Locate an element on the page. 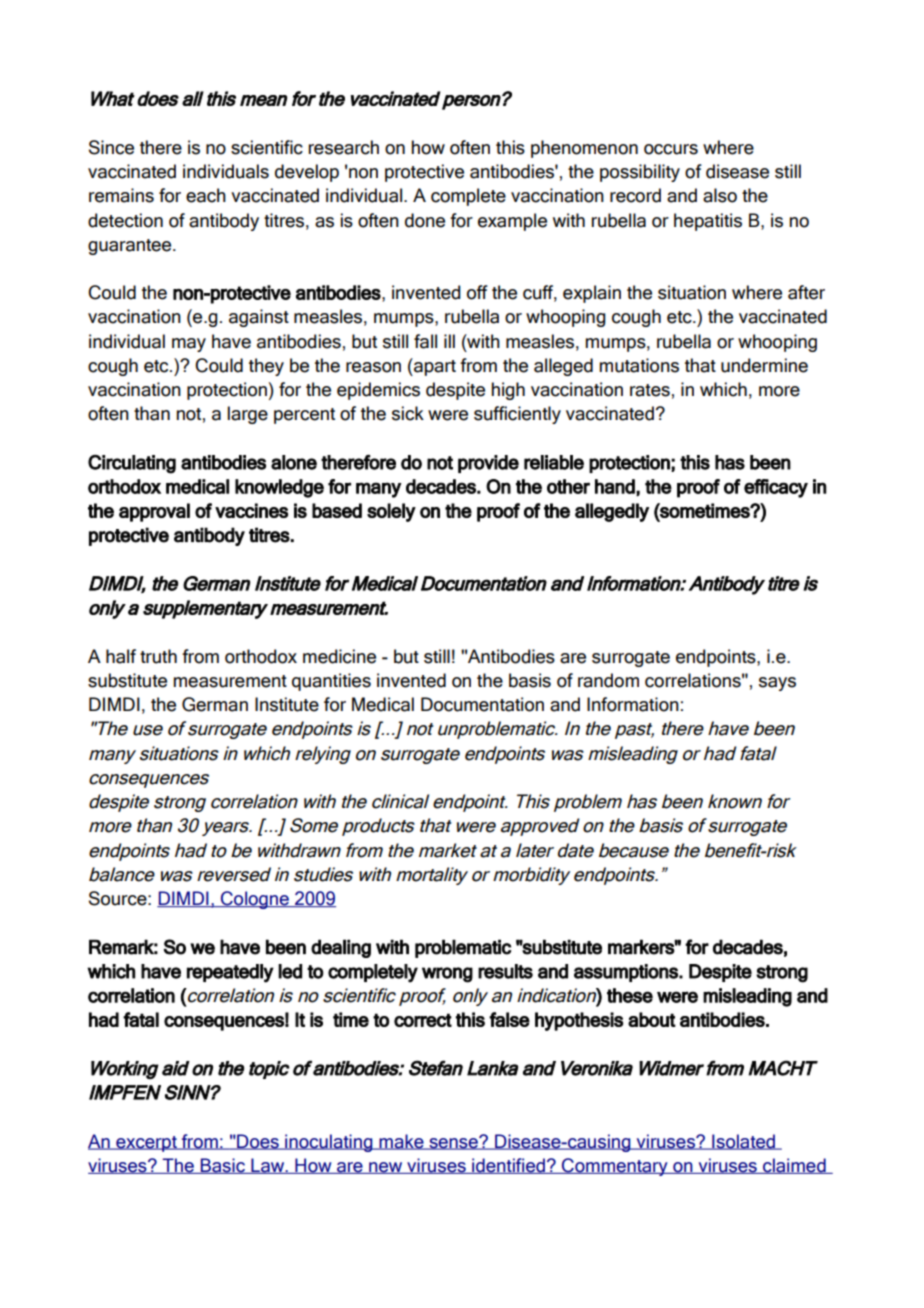 This document has width=924, height=1308. make is located at coordinates (401, 1142).
